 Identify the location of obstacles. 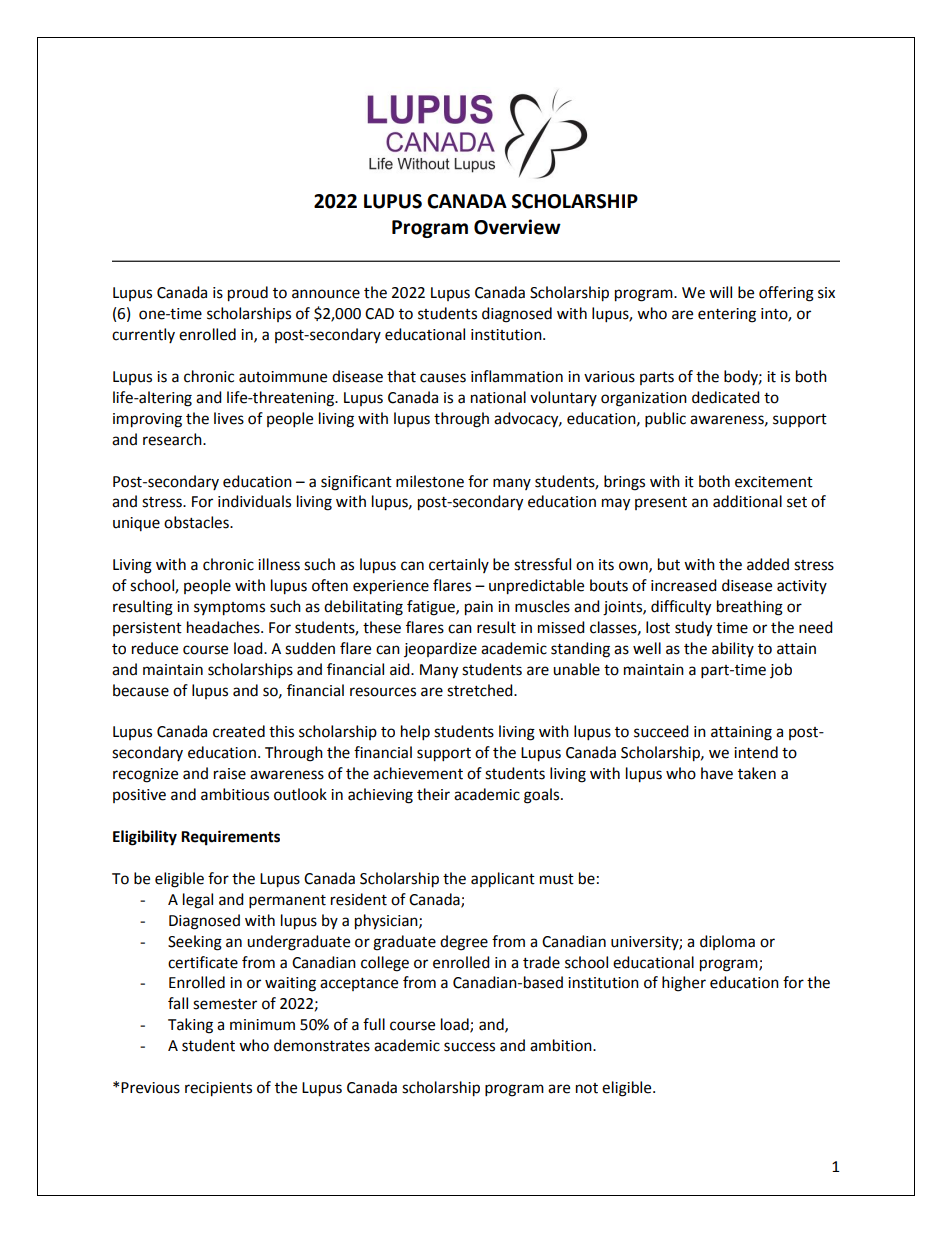
(197, 522).
